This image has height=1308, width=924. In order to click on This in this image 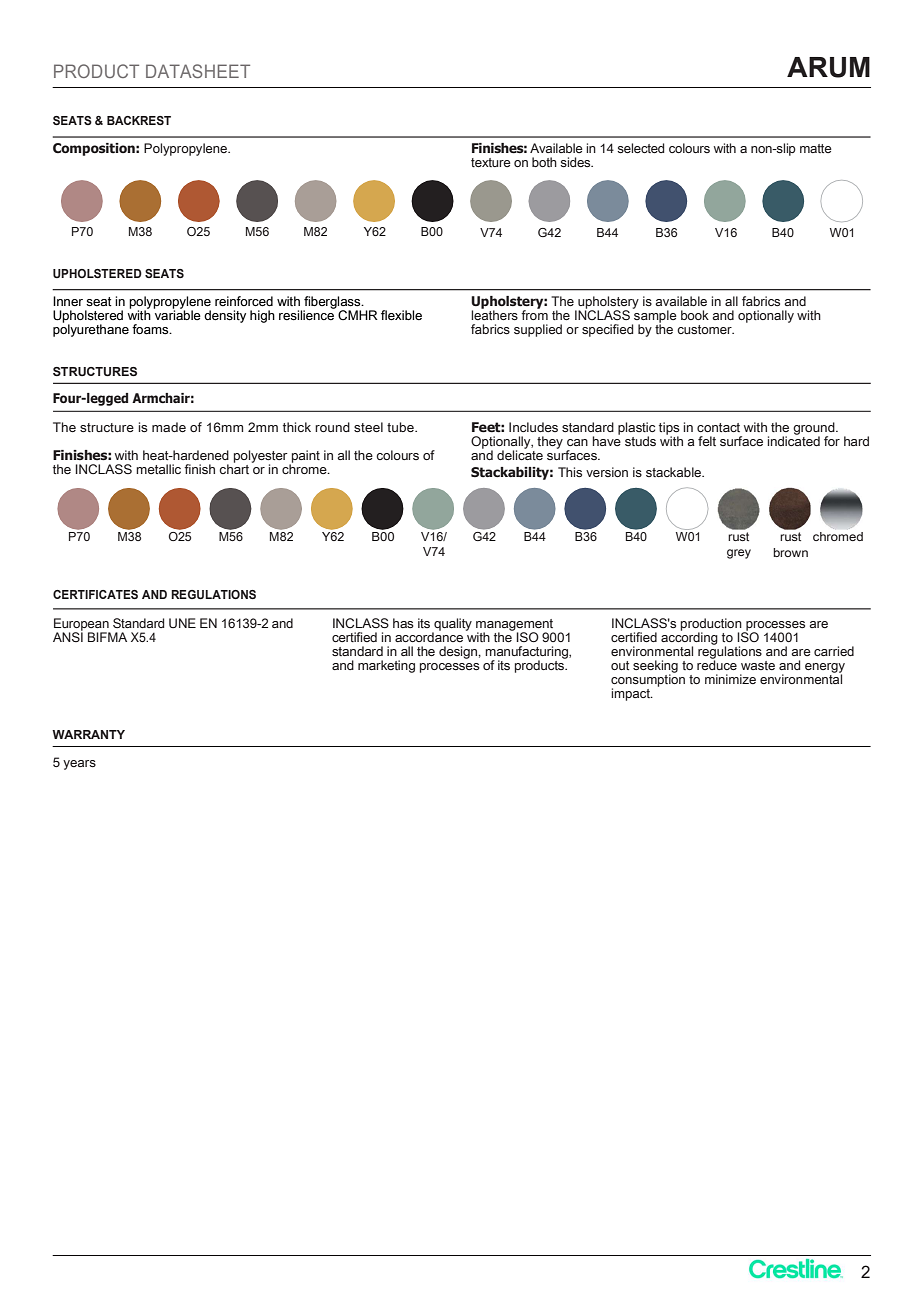, I will do `click(570, 472)`.
